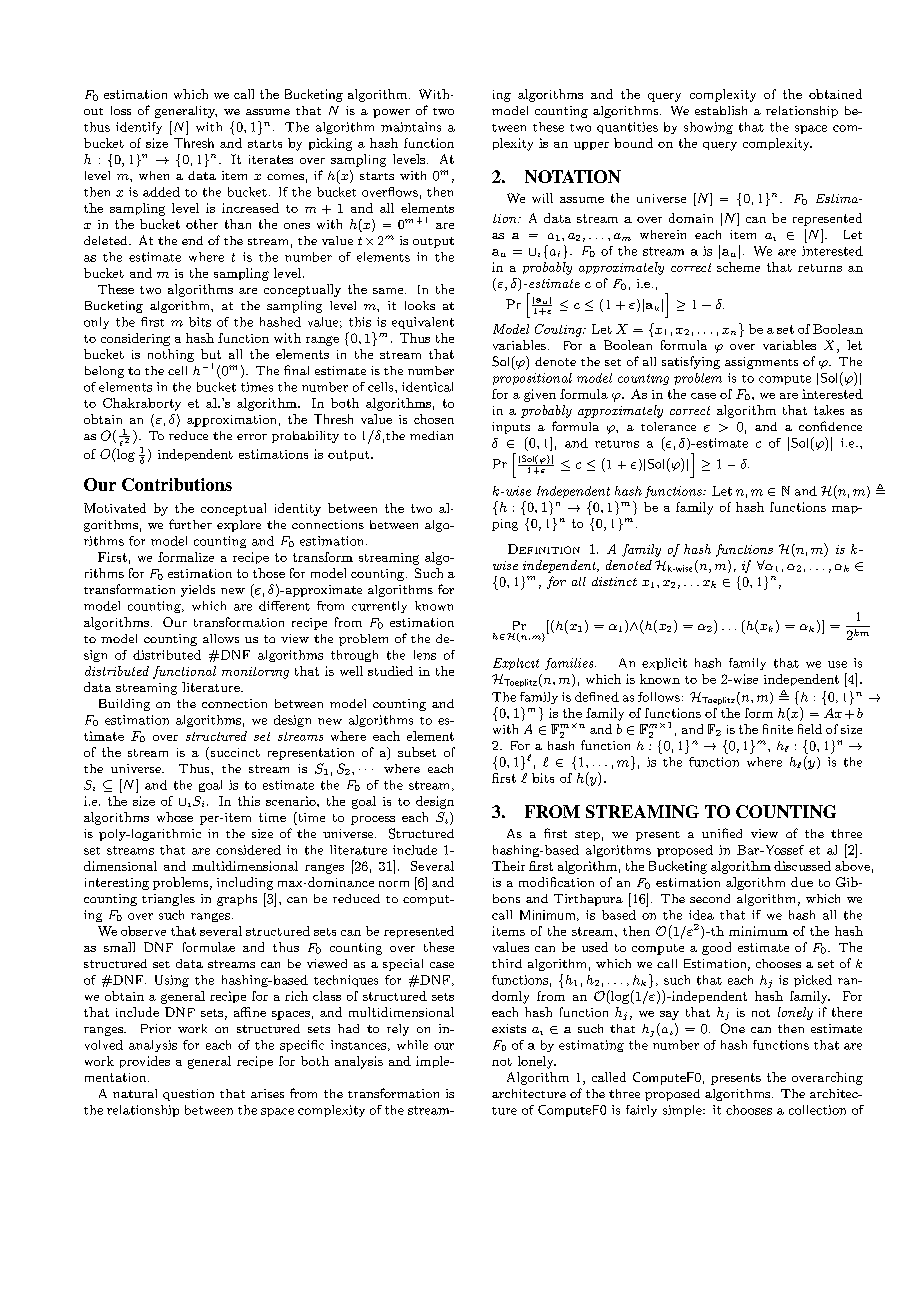 The image size is (924, 1308). I want to click on median, so click(431, 435).
